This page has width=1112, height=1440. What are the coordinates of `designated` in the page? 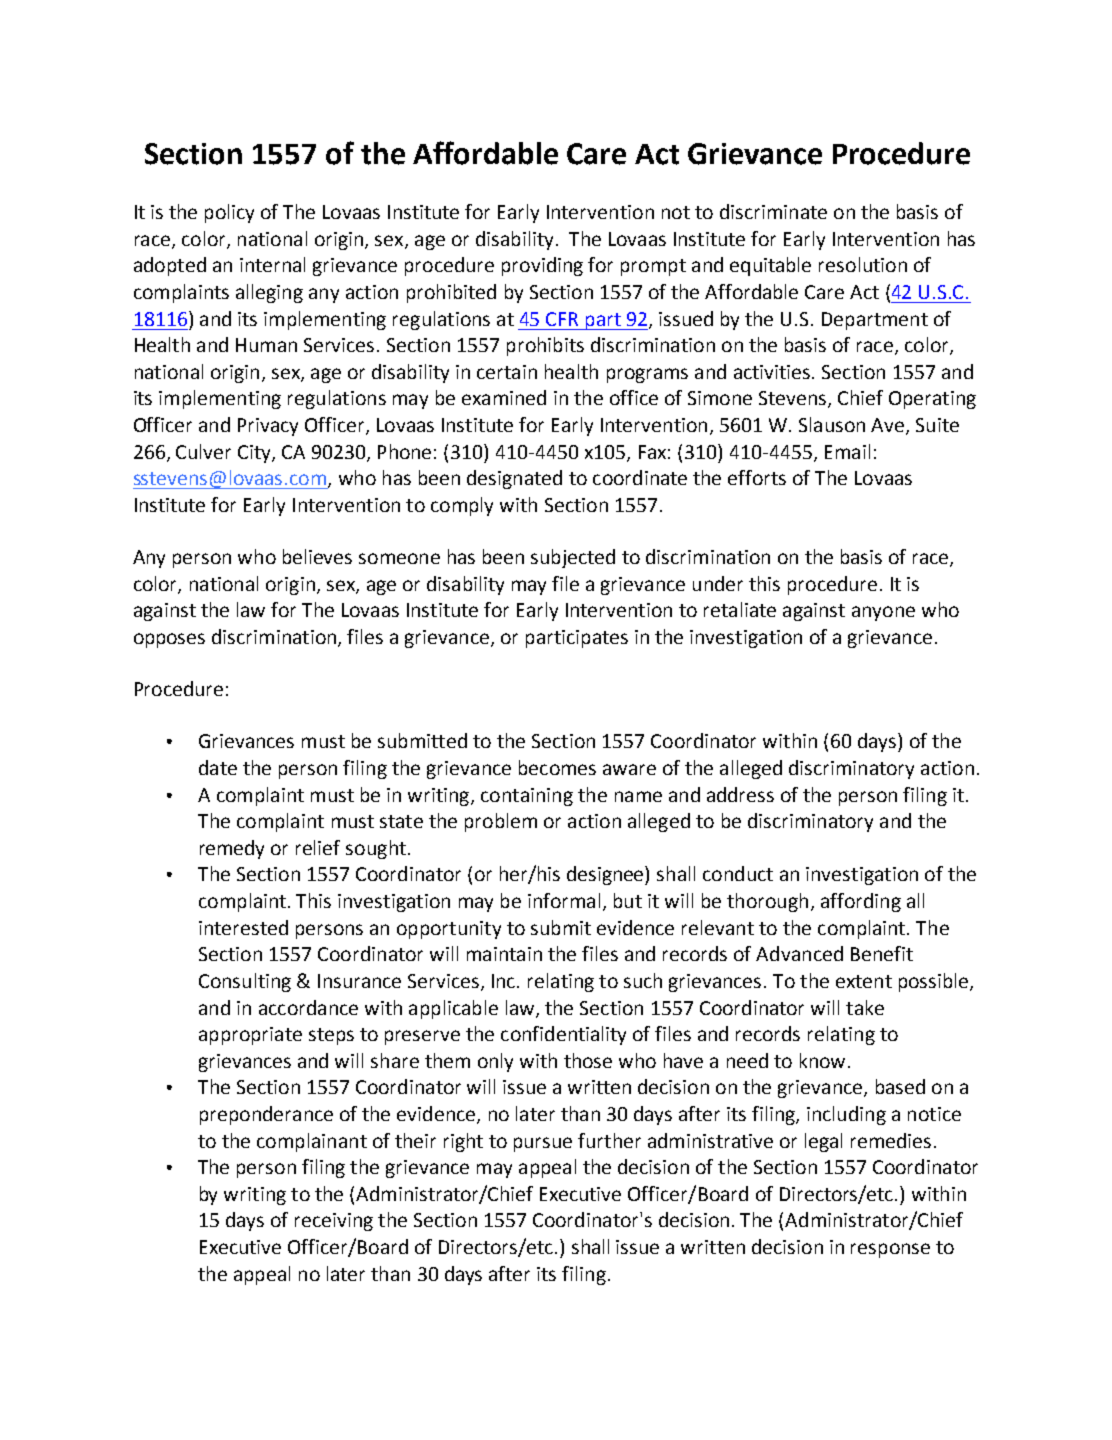 It's located at (514, 479).
